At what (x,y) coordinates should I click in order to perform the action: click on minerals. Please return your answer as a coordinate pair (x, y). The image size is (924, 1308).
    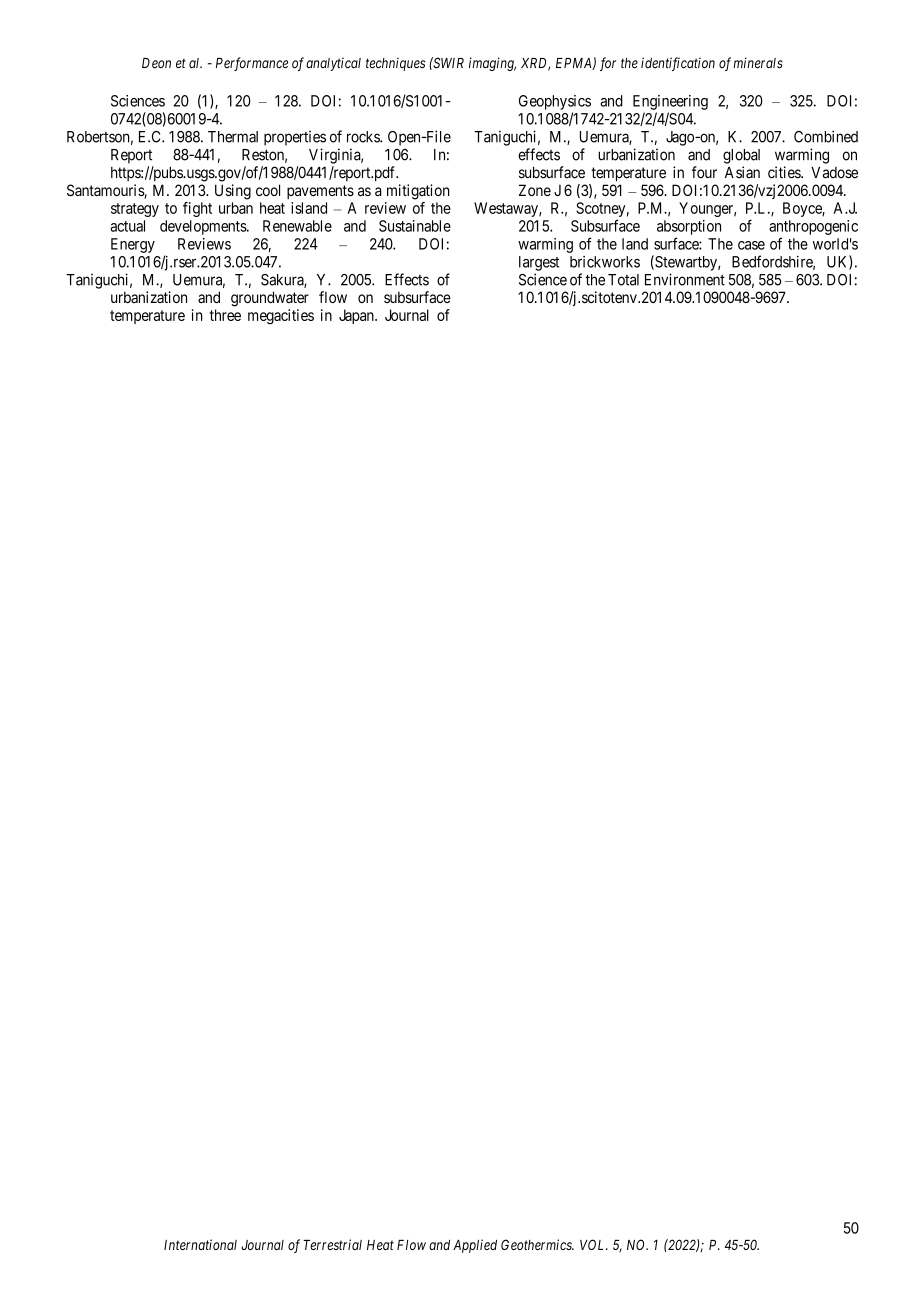
    Looking at the image, I should click on (758, 63).
